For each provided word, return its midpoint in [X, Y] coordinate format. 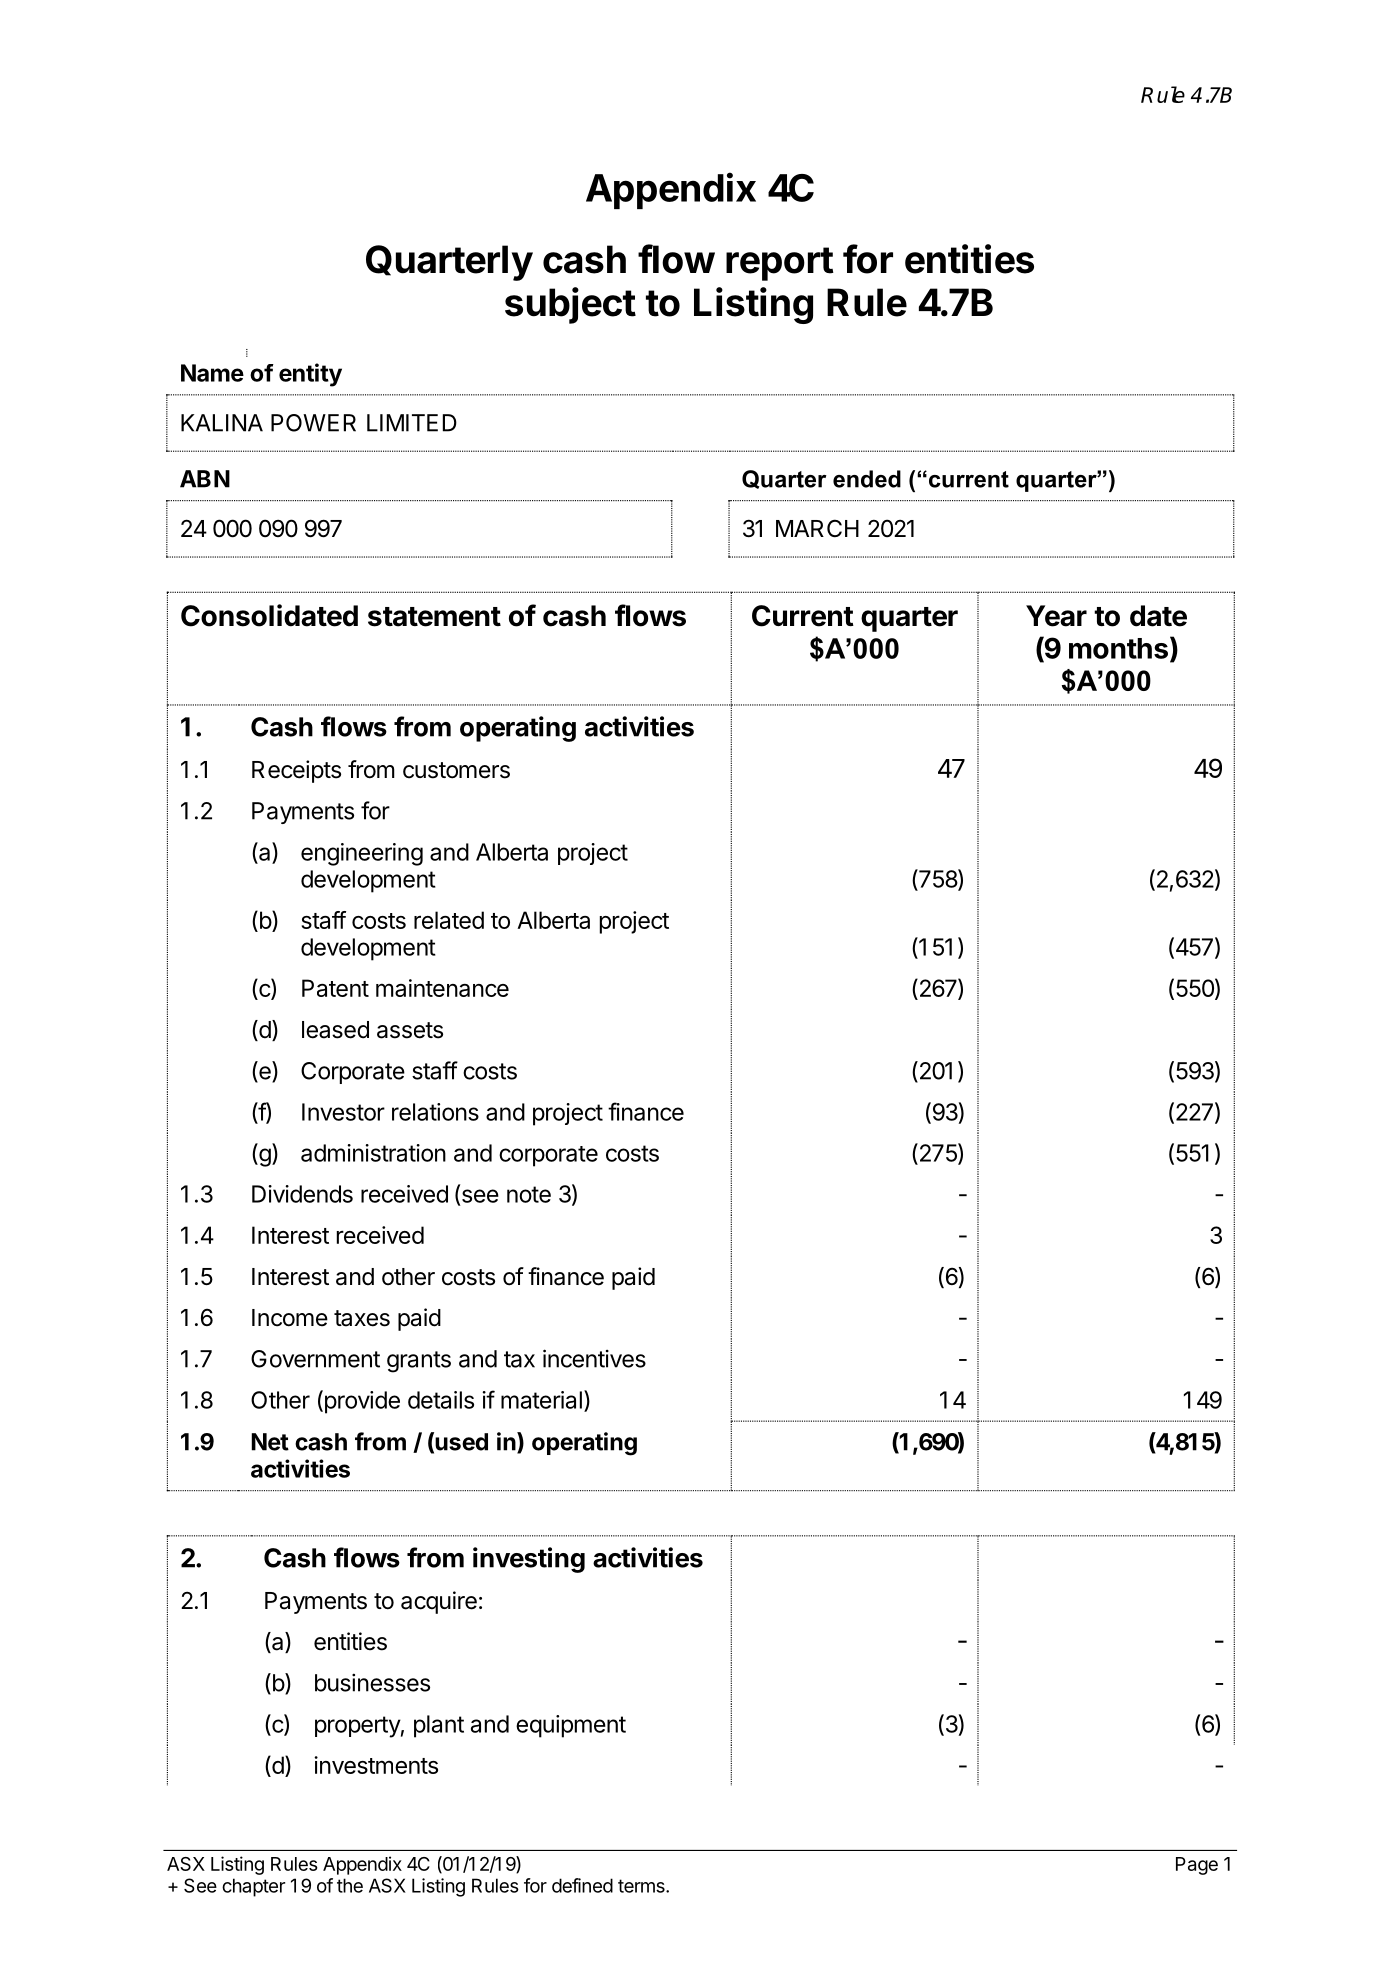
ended [867, 479]
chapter [253, 1887]
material [541, 1400]
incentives [594, 1358]
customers [456, 770]
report [780, 264]
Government [315, 1359]
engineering [362, 854]
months [1118, 648]
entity [310, 375]
